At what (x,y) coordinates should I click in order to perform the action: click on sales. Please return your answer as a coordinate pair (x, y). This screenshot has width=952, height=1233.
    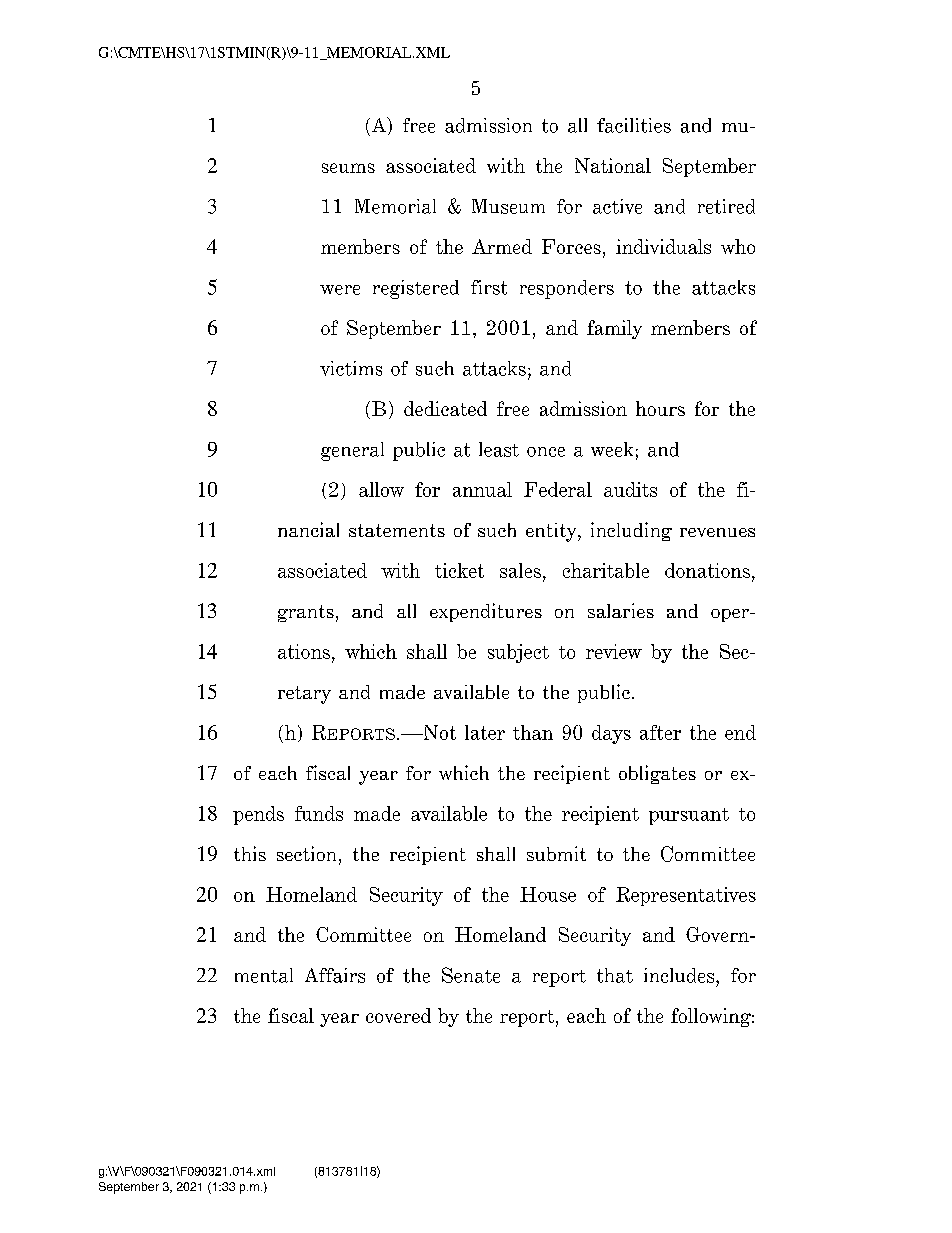
    Looking at the image, I should click on (520, 570).
